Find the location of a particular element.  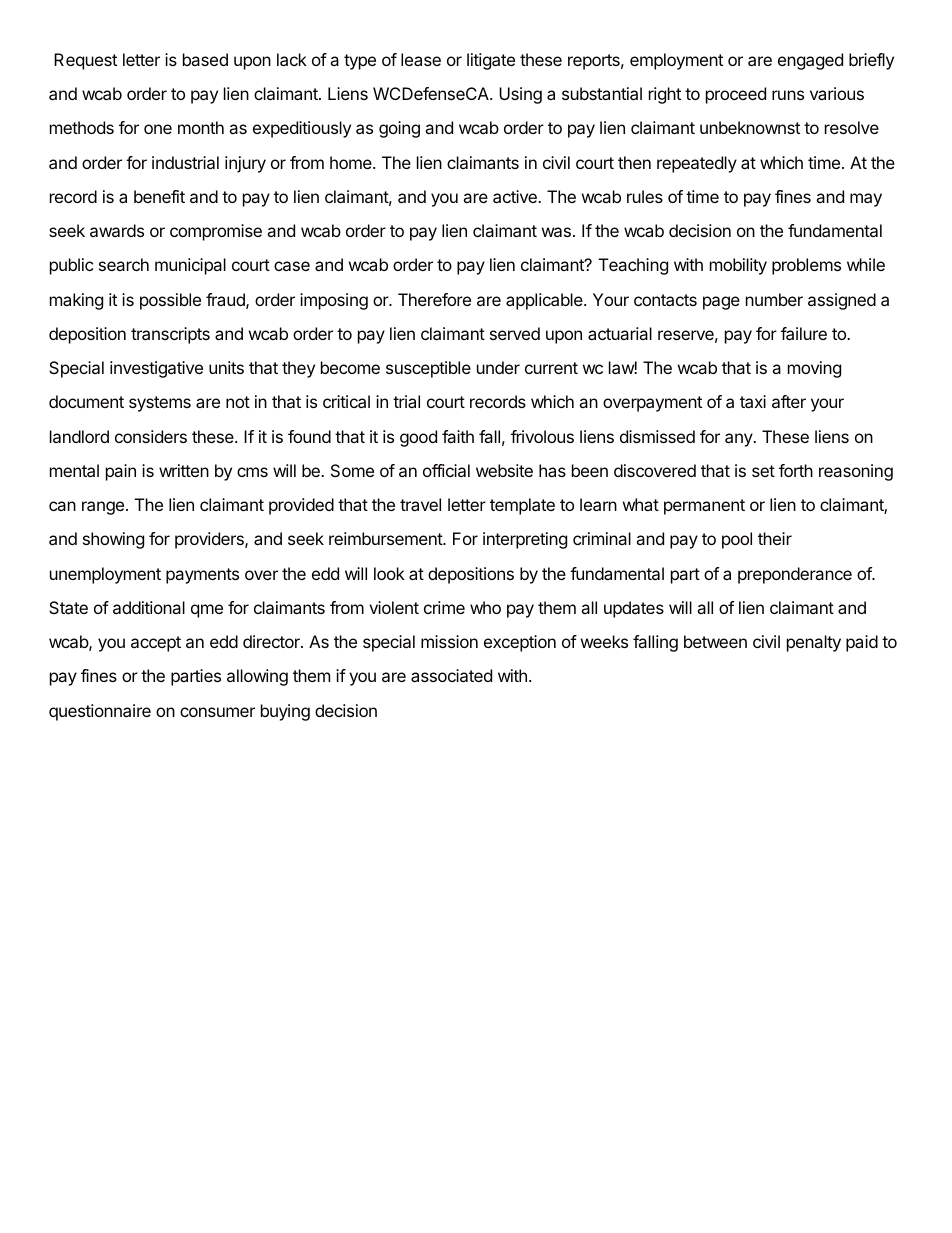

after is located at coordinates (789, 401).
